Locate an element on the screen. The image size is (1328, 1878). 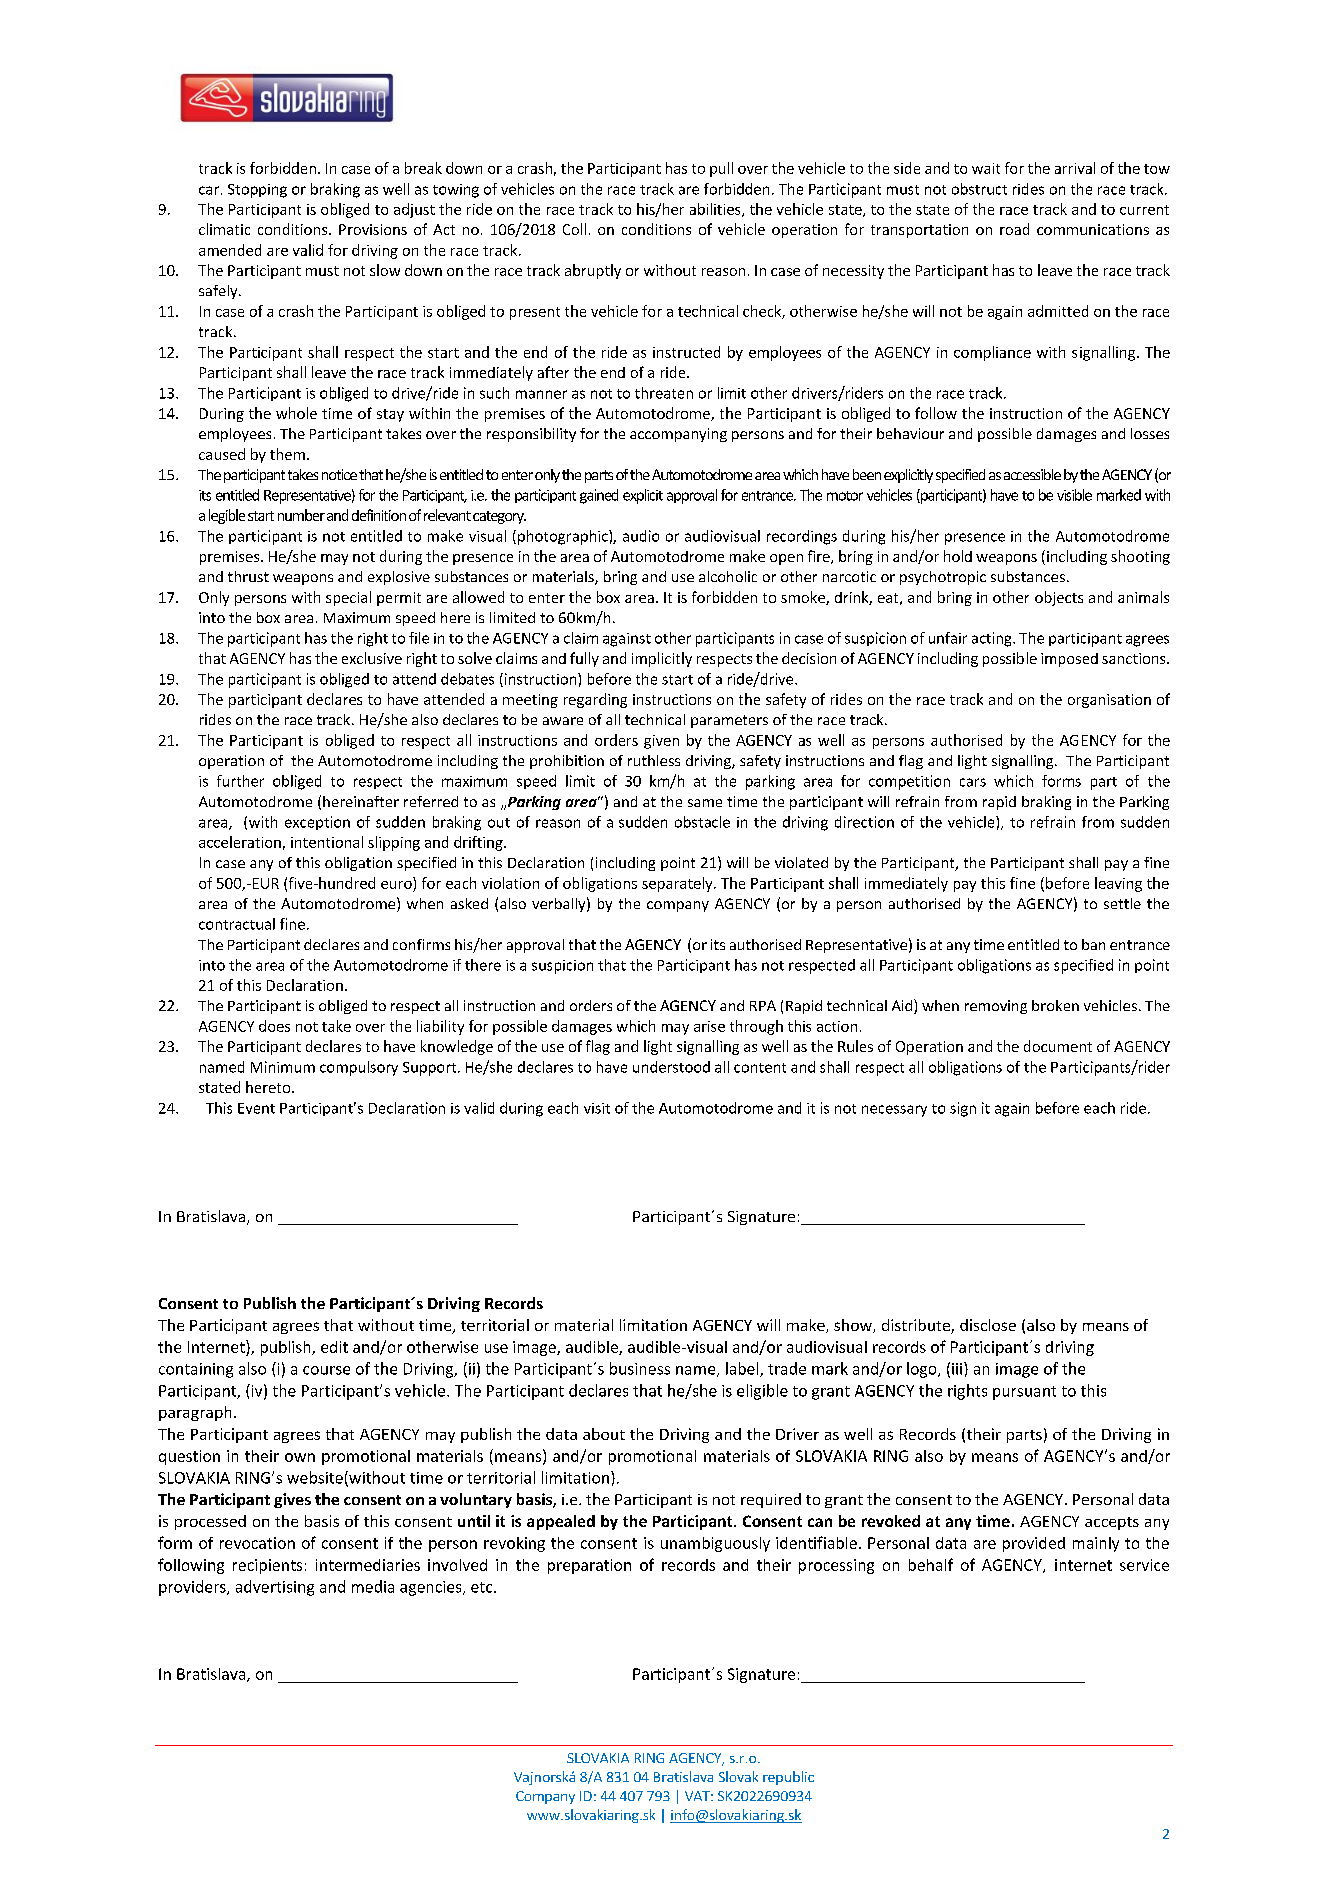
republic is located at coordinates (788, 1778).
